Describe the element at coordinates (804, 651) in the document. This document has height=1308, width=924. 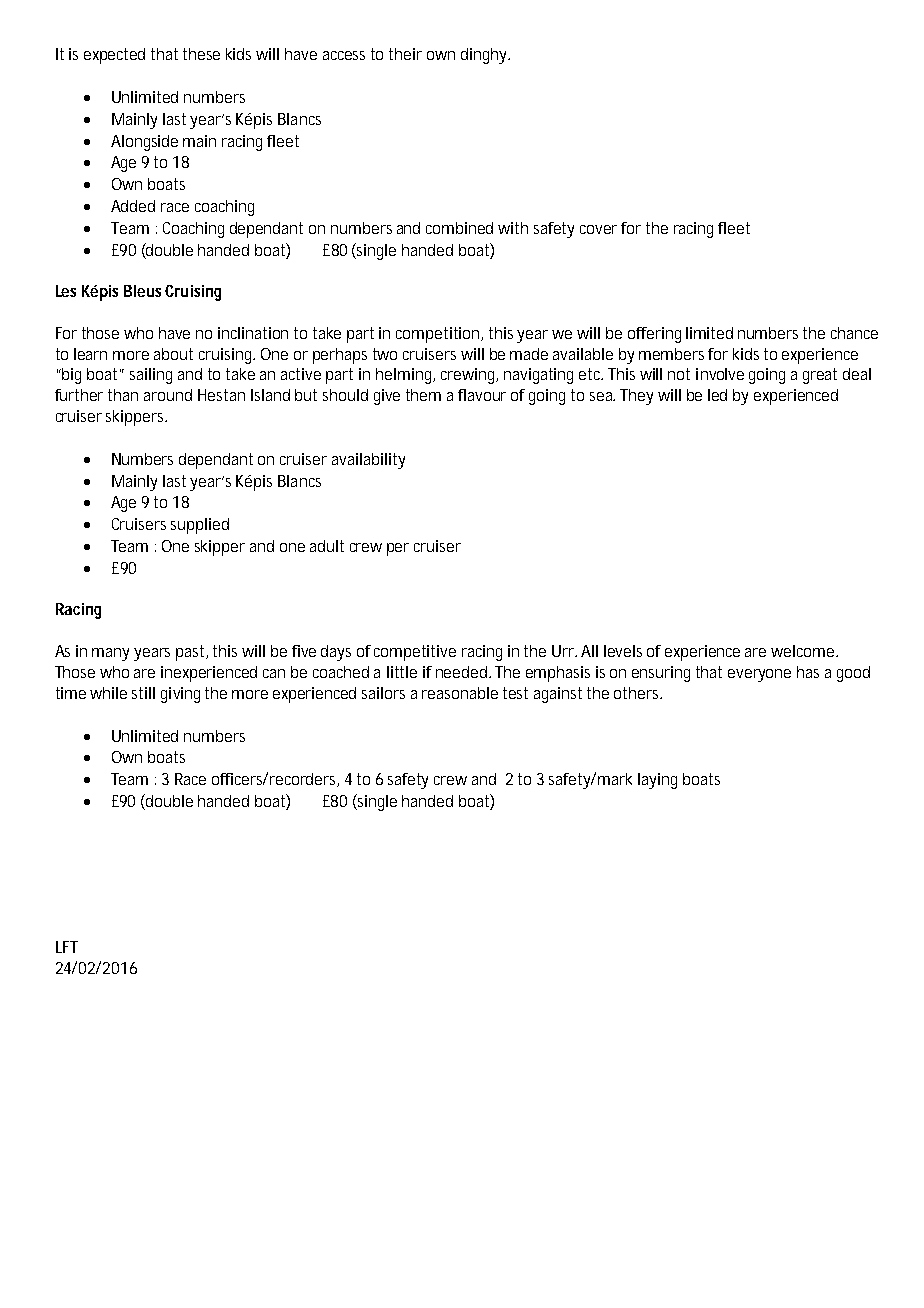
I see `welcome` at that location.
